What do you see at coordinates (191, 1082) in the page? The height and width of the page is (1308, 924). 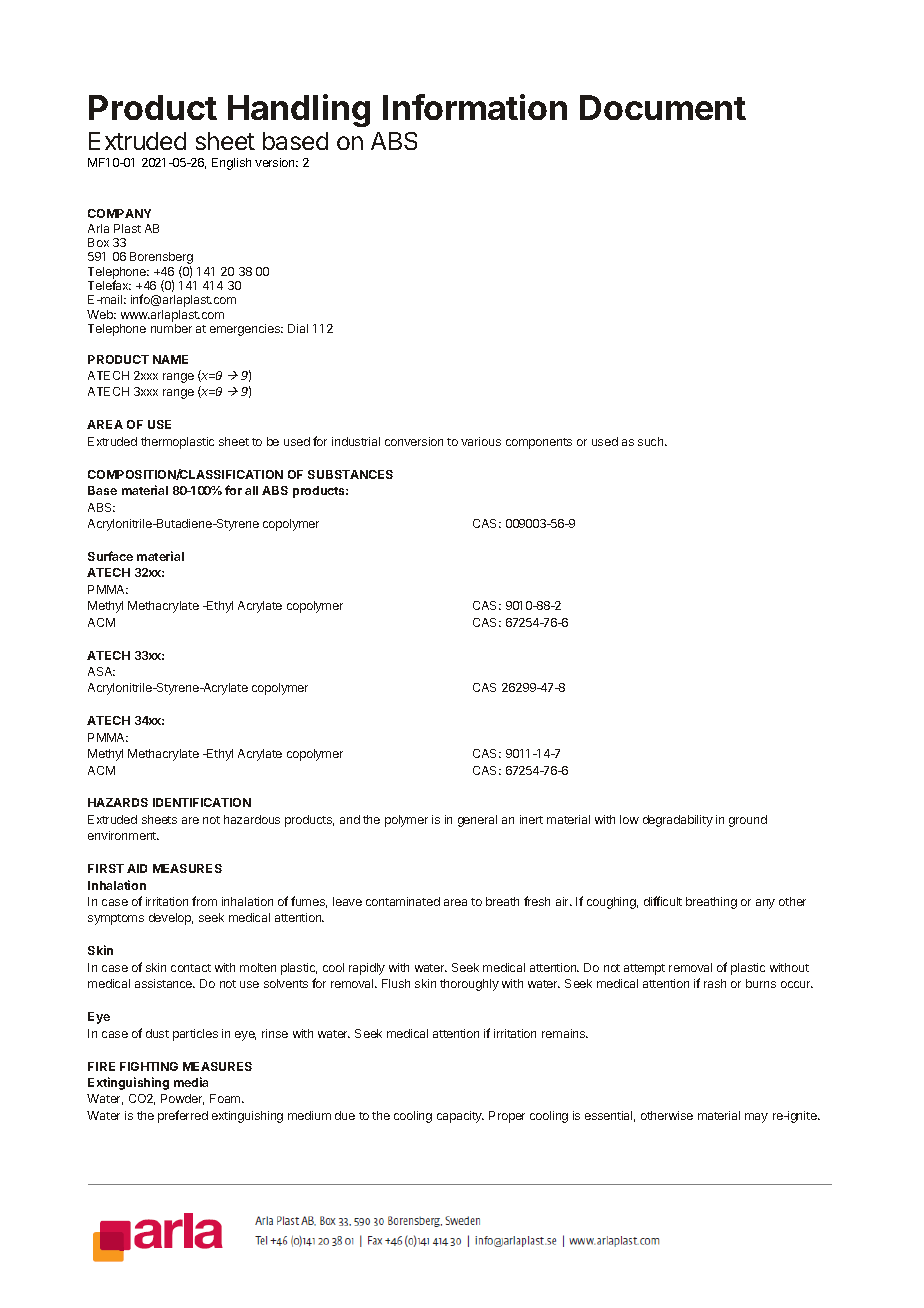 I see `media` at bounding box center [191, 1082].
